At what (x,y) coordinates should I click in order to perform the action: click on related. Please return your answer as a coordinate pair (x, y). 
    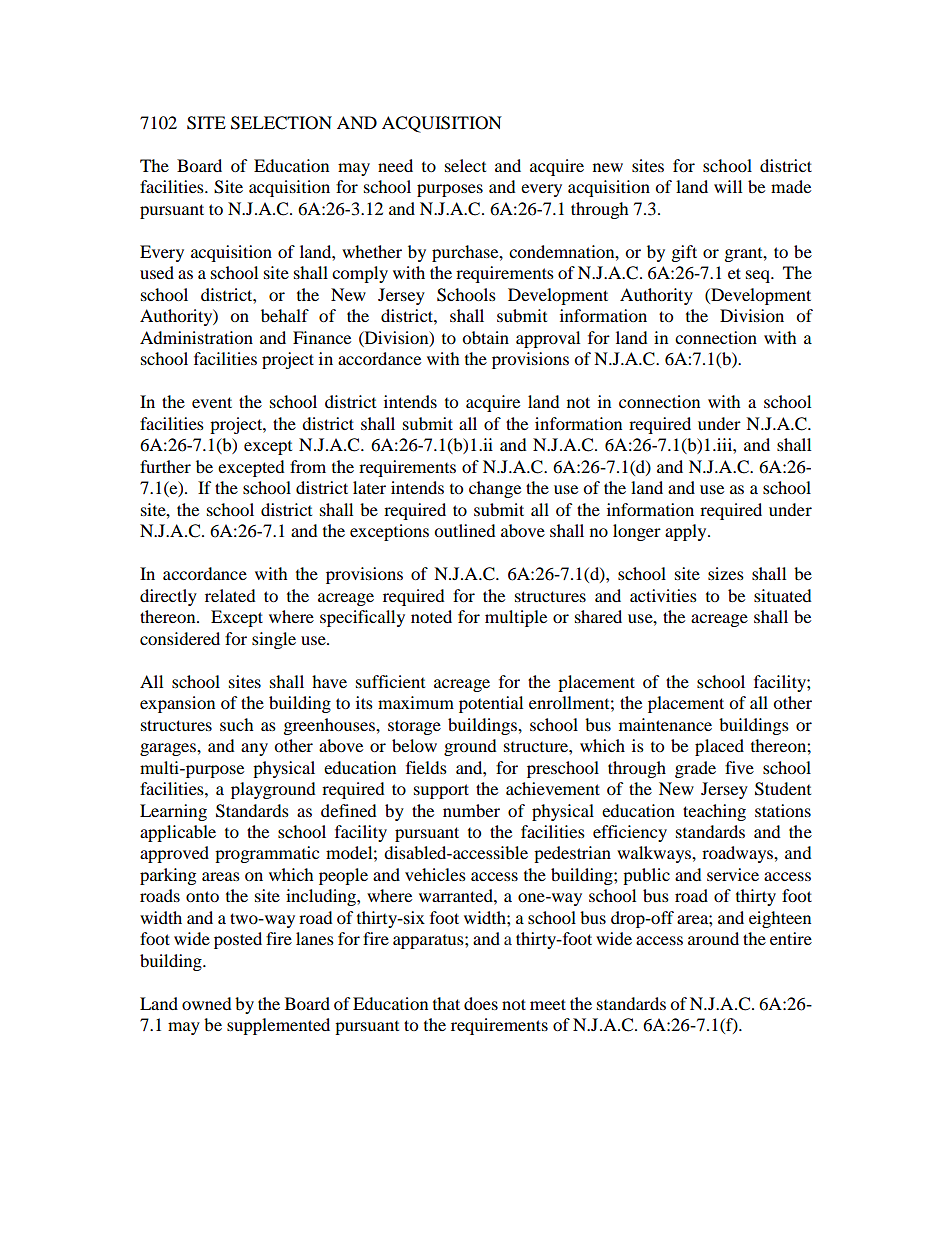
    Looking at the image, I should click on (230, 595).
